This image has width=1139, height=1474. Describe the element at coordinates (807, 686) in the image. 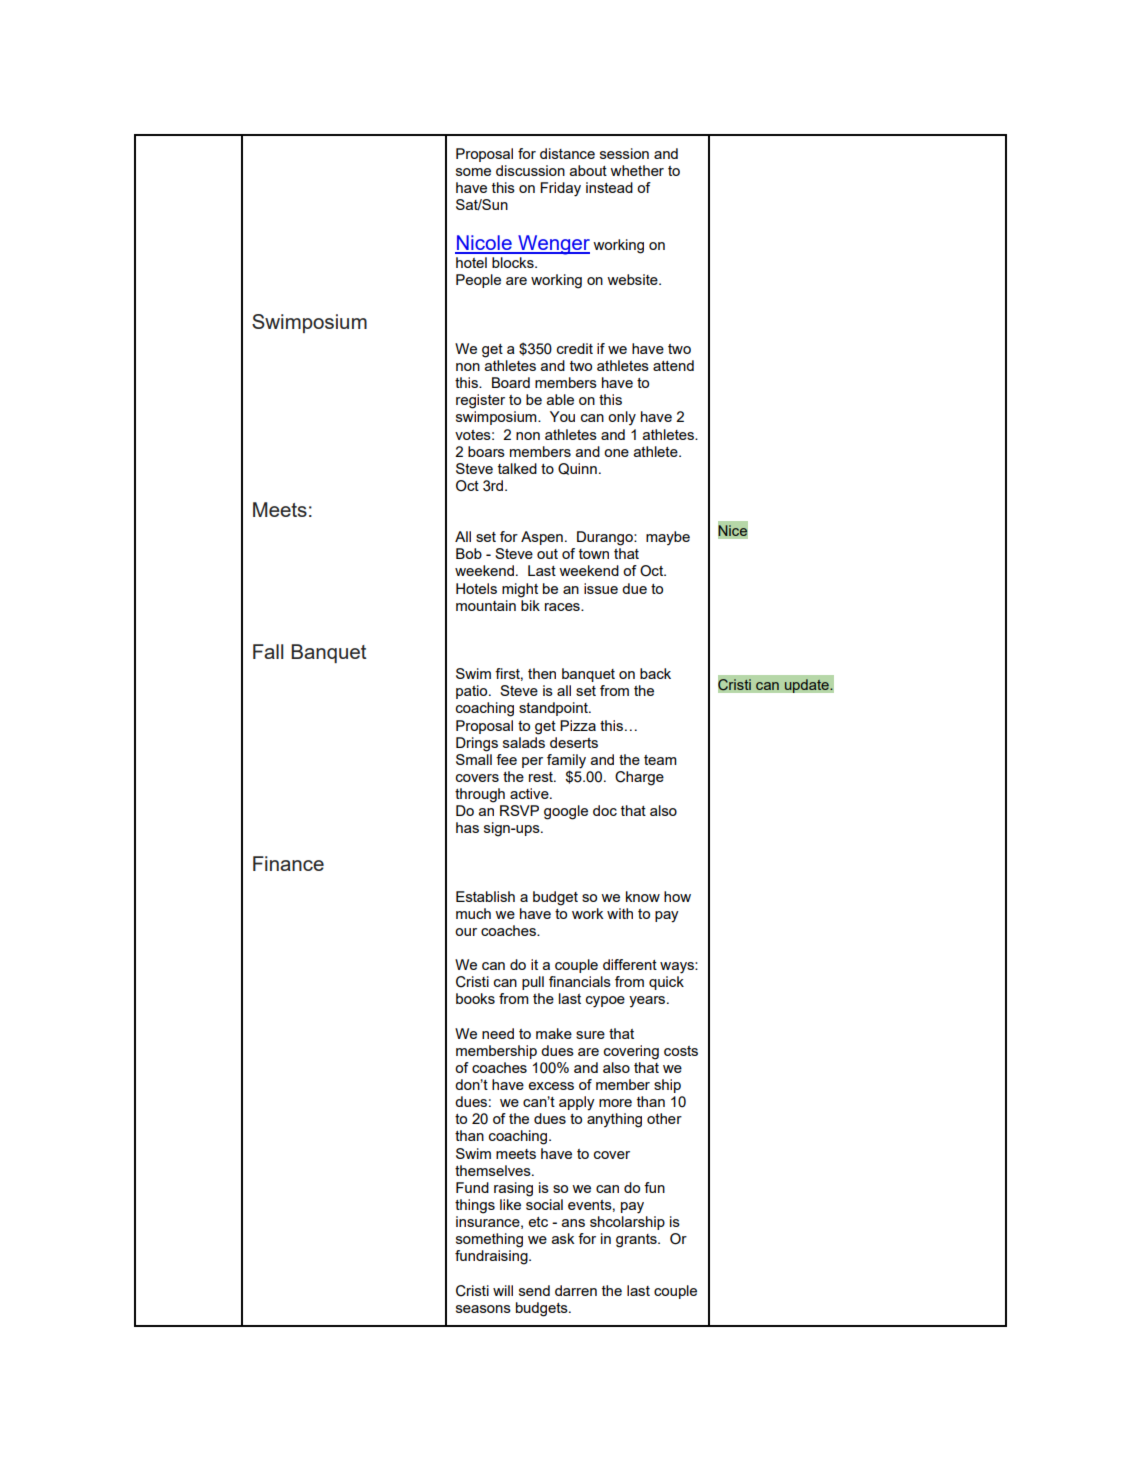

I see `update` at that location.
